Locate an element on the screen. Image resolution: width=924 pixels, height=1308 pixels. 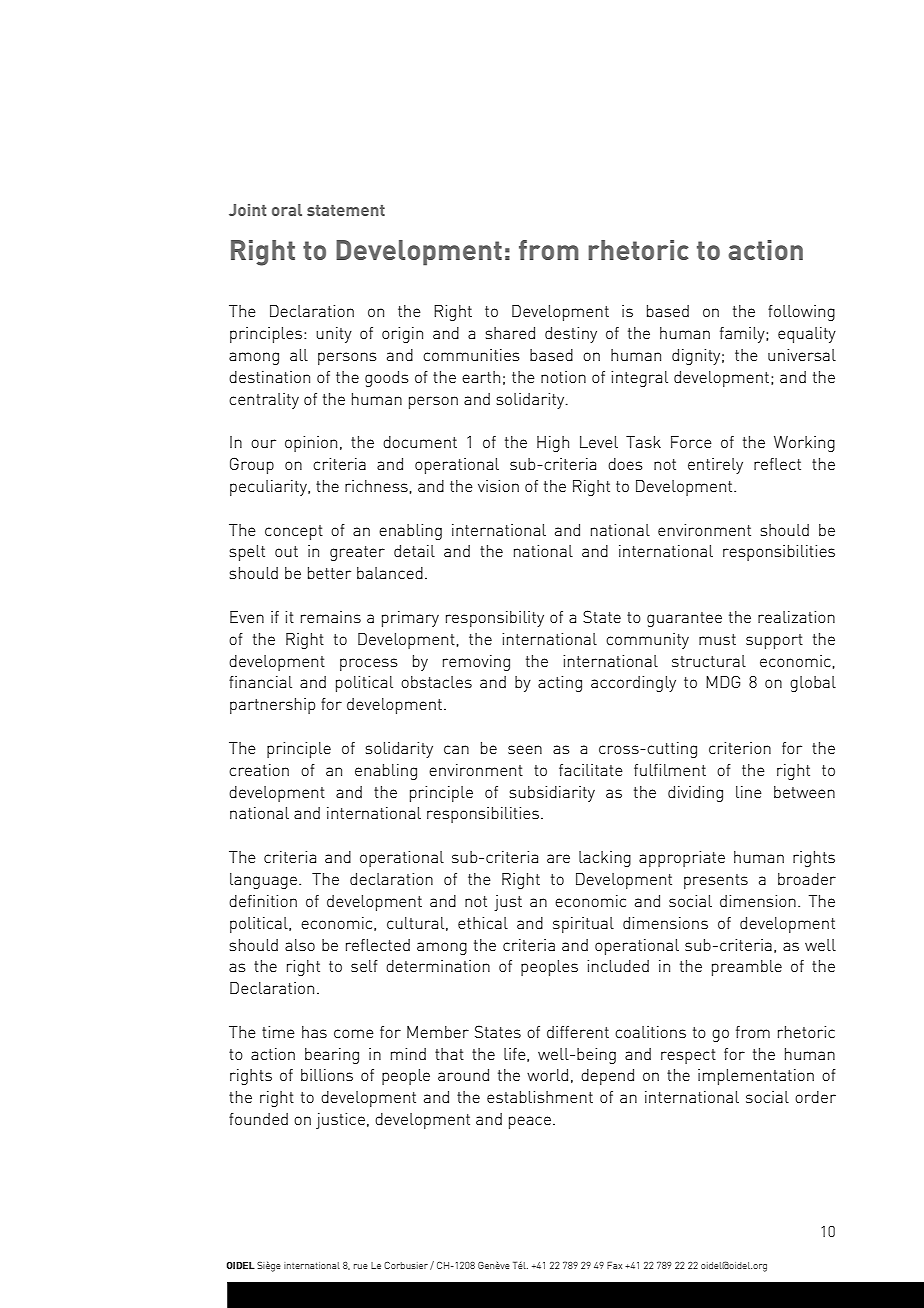
order is located at coordinates (815, 1097).
